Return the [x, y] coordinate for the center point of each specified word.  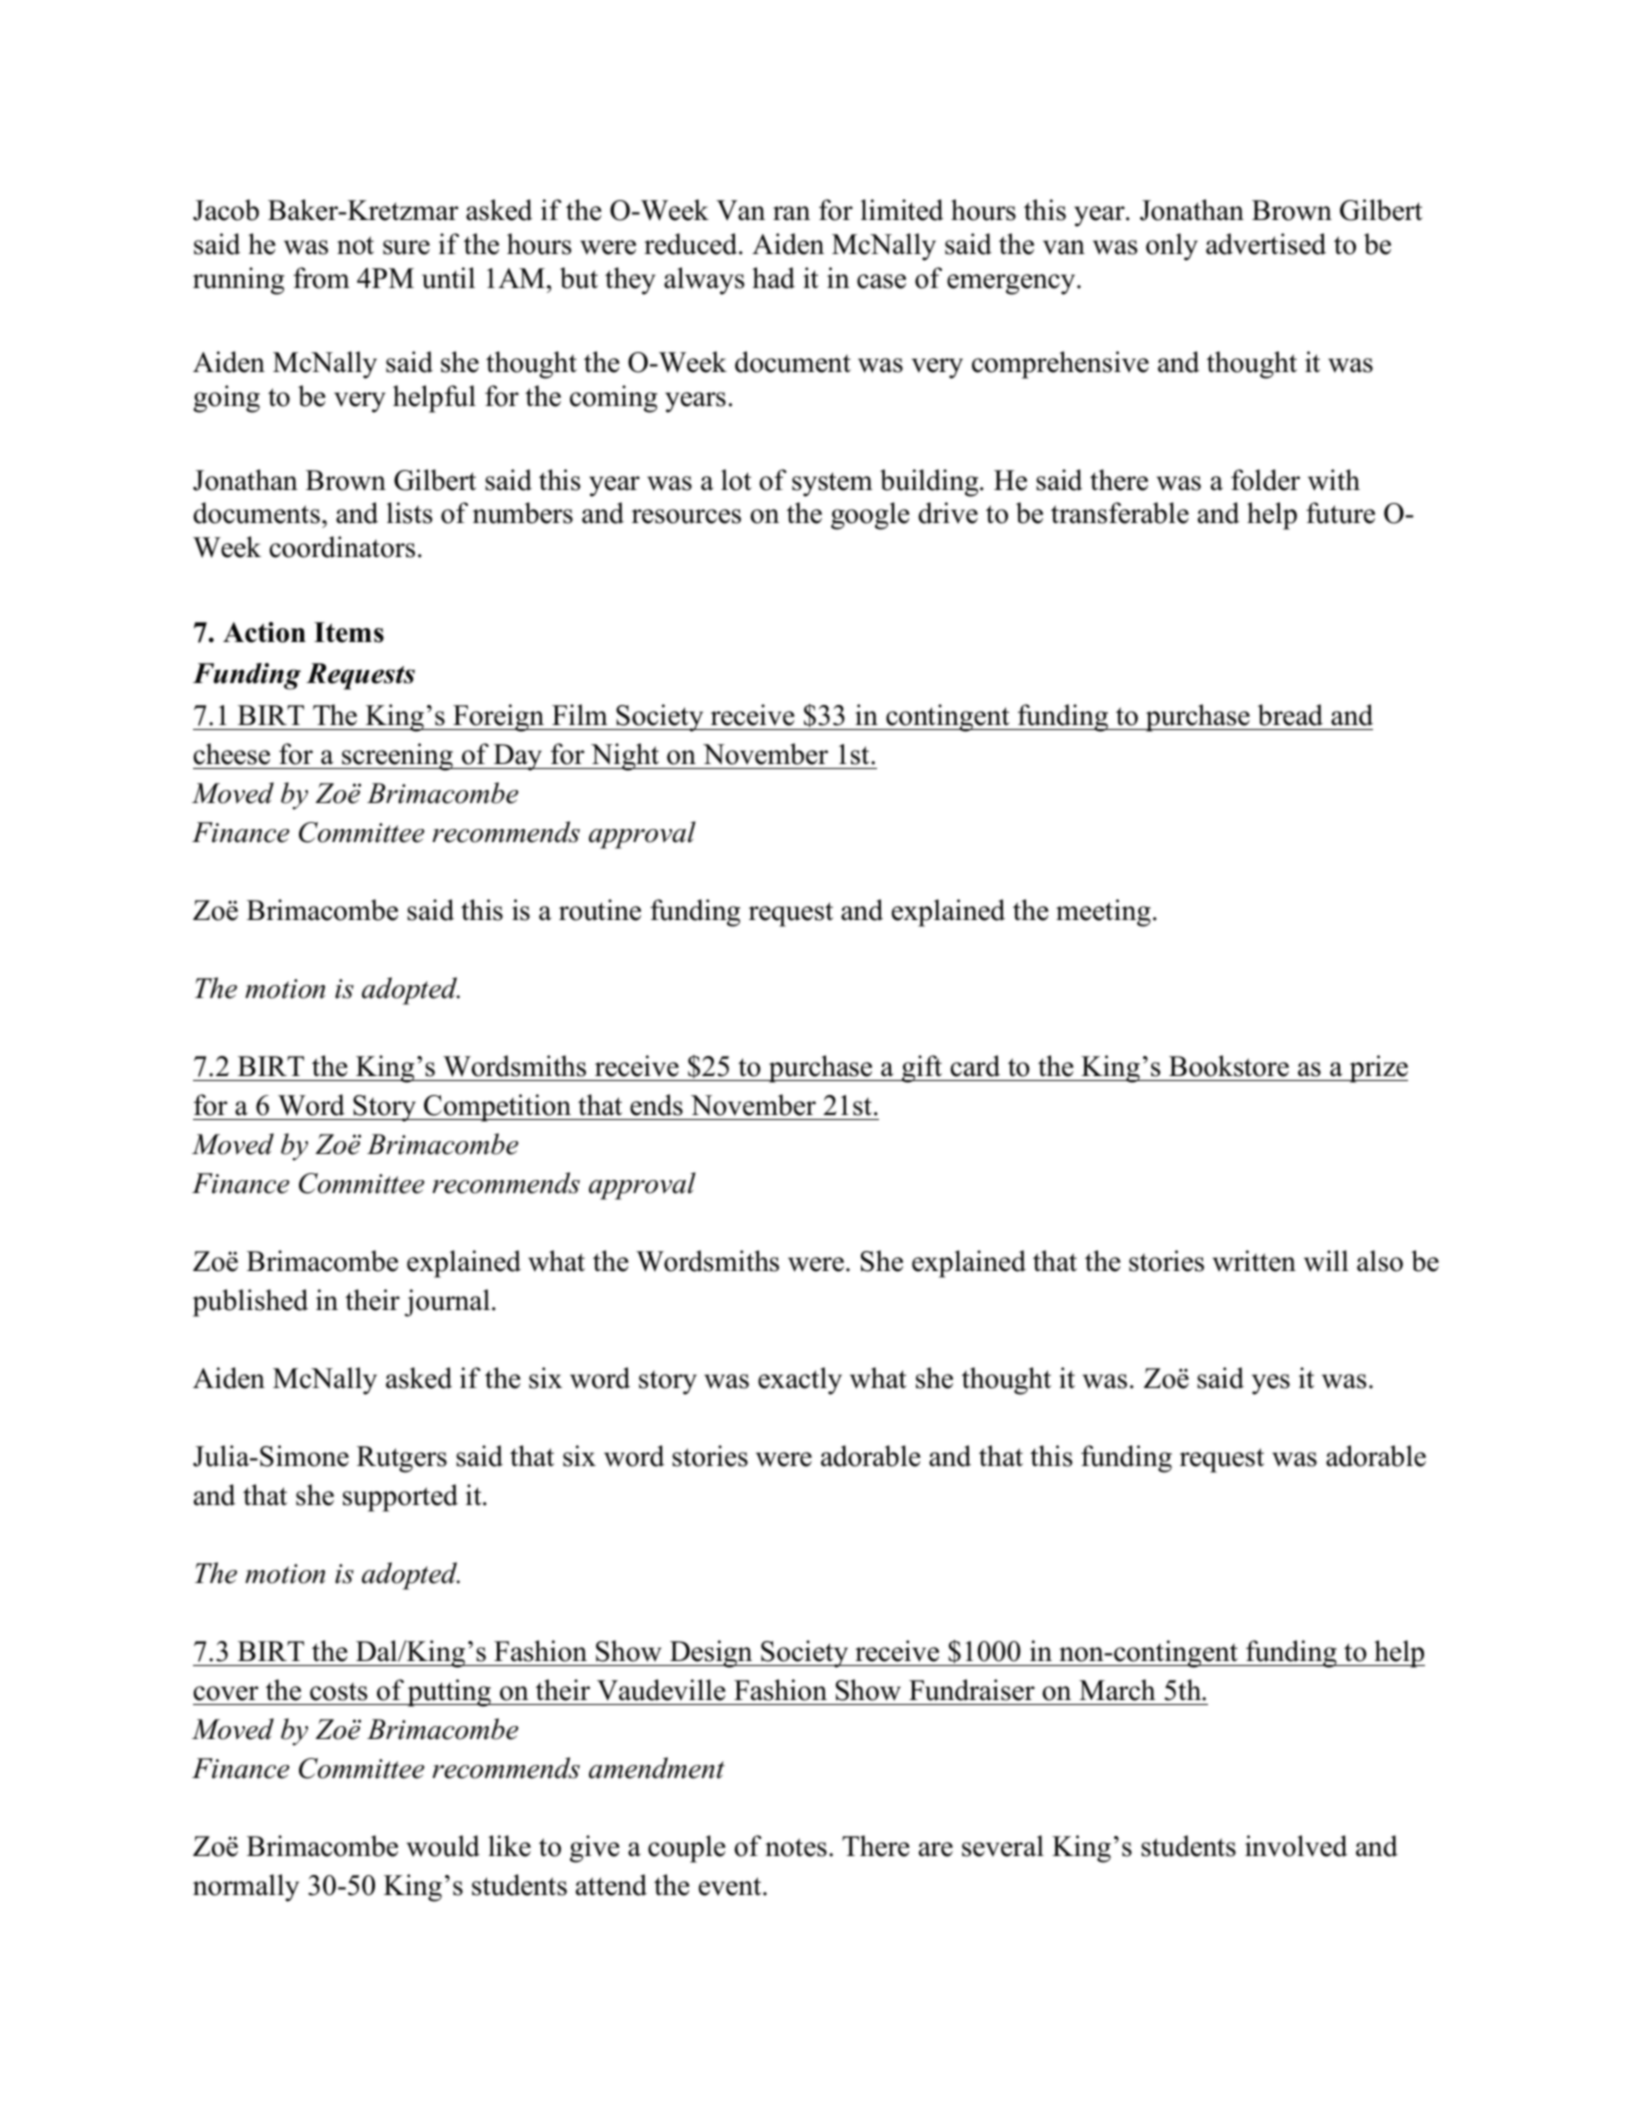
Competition [497, 1108]
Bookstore [1229, 1066]
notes [796, 1847]
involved [1296, 1846]
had [773, 278]
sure [406, 247]
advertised [1266, 244]
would [443, 1846]
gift [922, 1069]
